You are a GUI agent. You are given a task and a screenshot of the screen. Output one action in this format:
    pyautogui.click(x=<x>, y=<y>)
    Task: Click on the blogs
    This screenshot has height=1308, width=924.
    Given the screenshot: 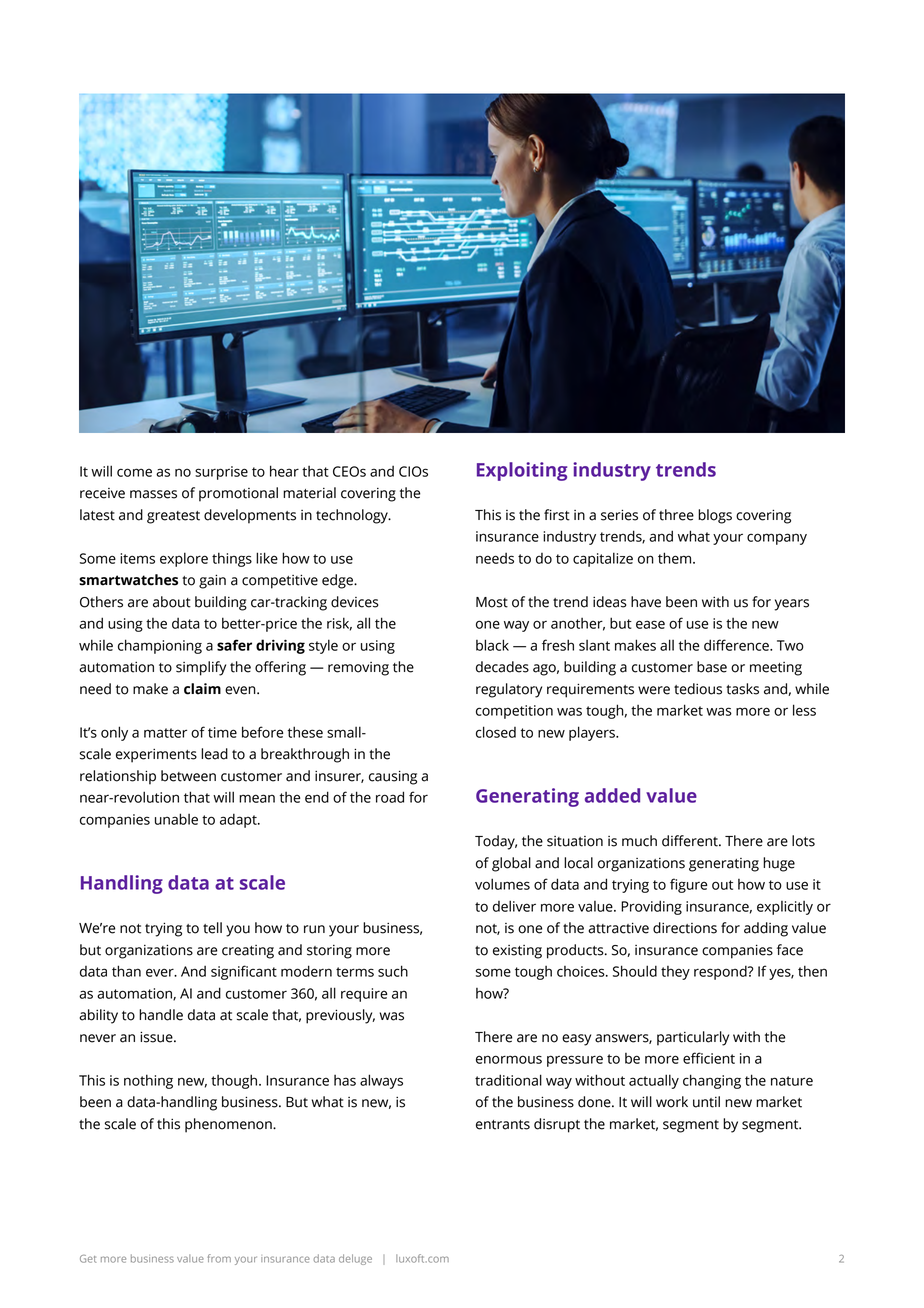 What is the action you would take?
    pyautogui.click(x=715, y=516)
